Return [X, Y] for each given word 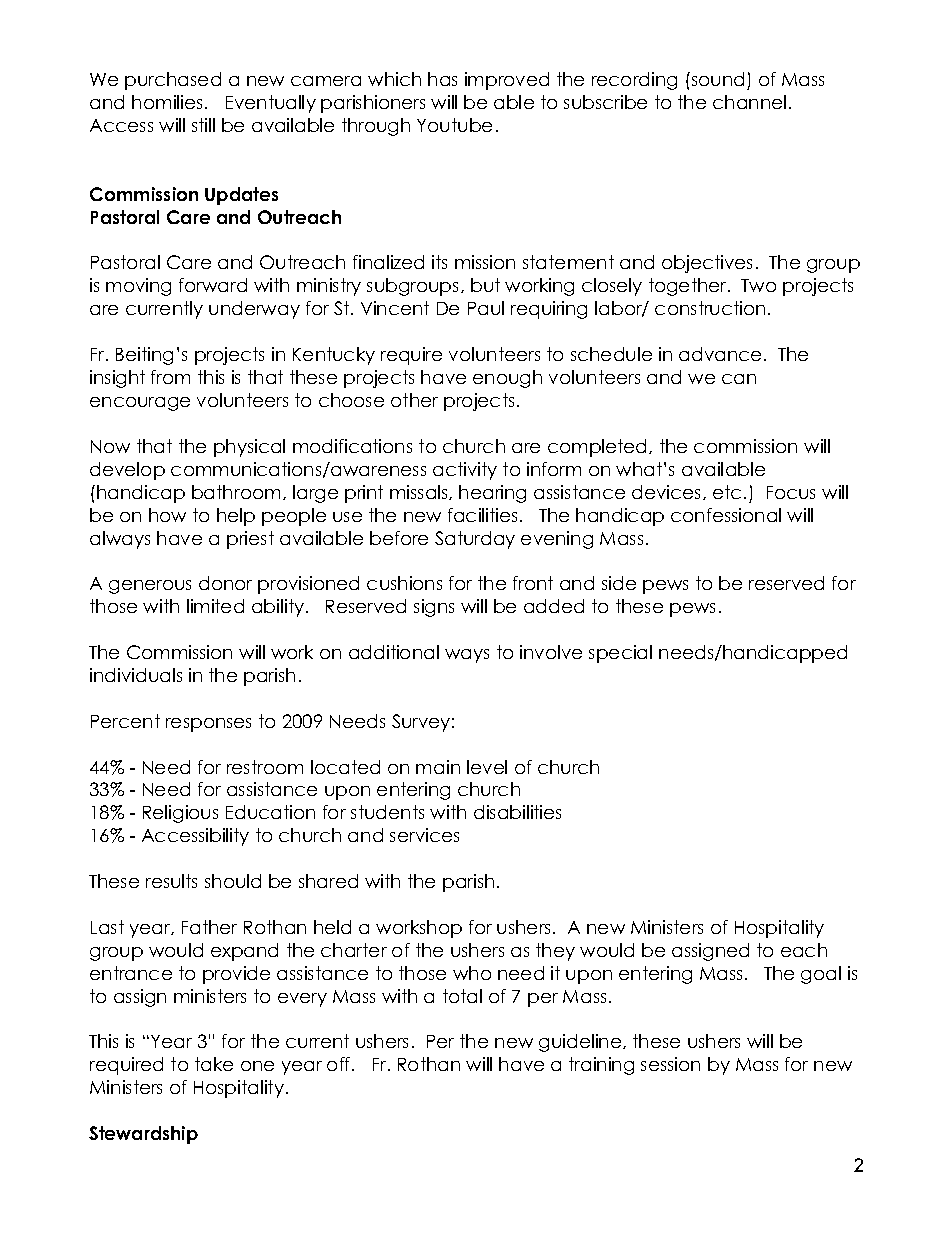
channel [749, 102]
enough [507, 379]
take [214, 1064]
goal [821, 975]
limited [215, 606]
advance [720, 354]
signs [434, 608]
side [619, 583]
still [203, 125]
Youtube [454, 125]
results [171, 881]
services [424, 835]
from [170, 377]
